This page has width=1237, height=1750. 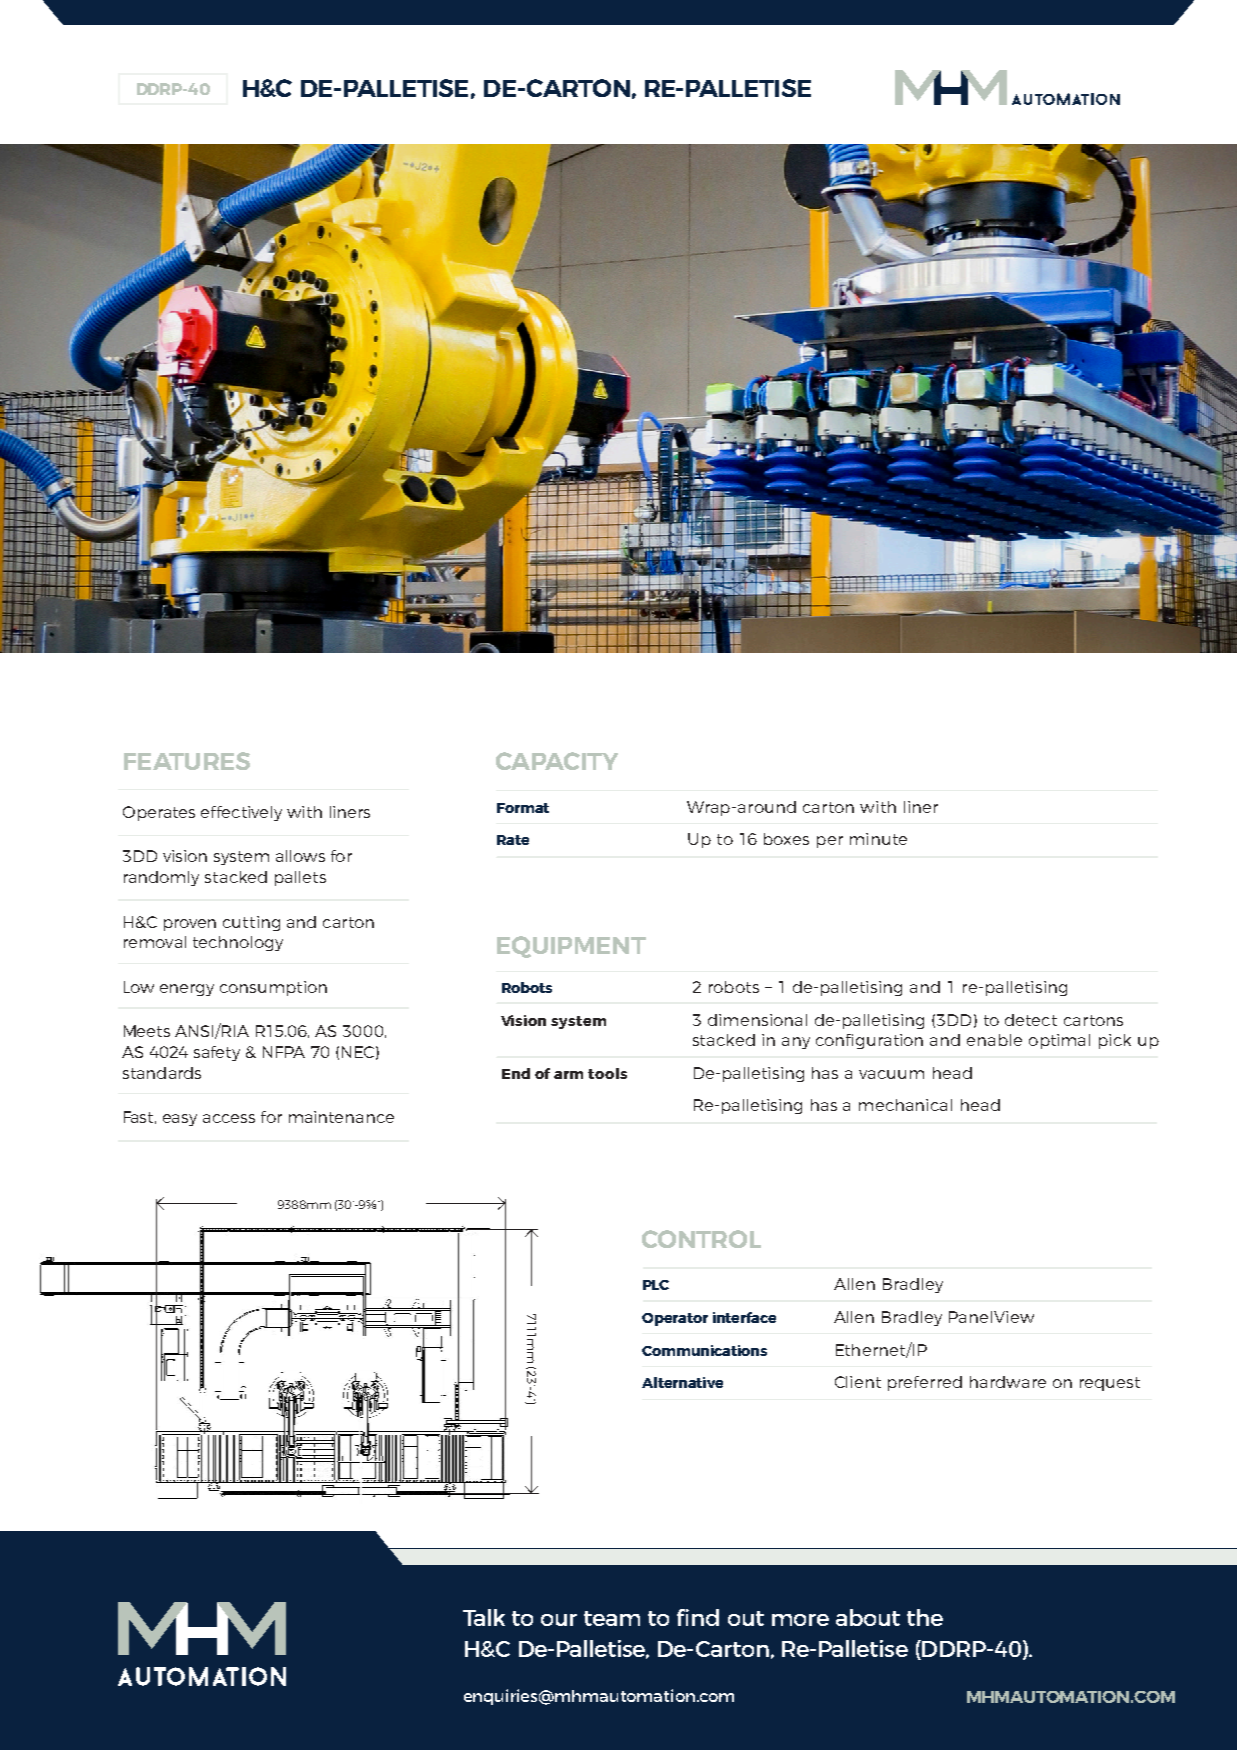 I want to click on CAPACITY, so click(x=557, y=761).
